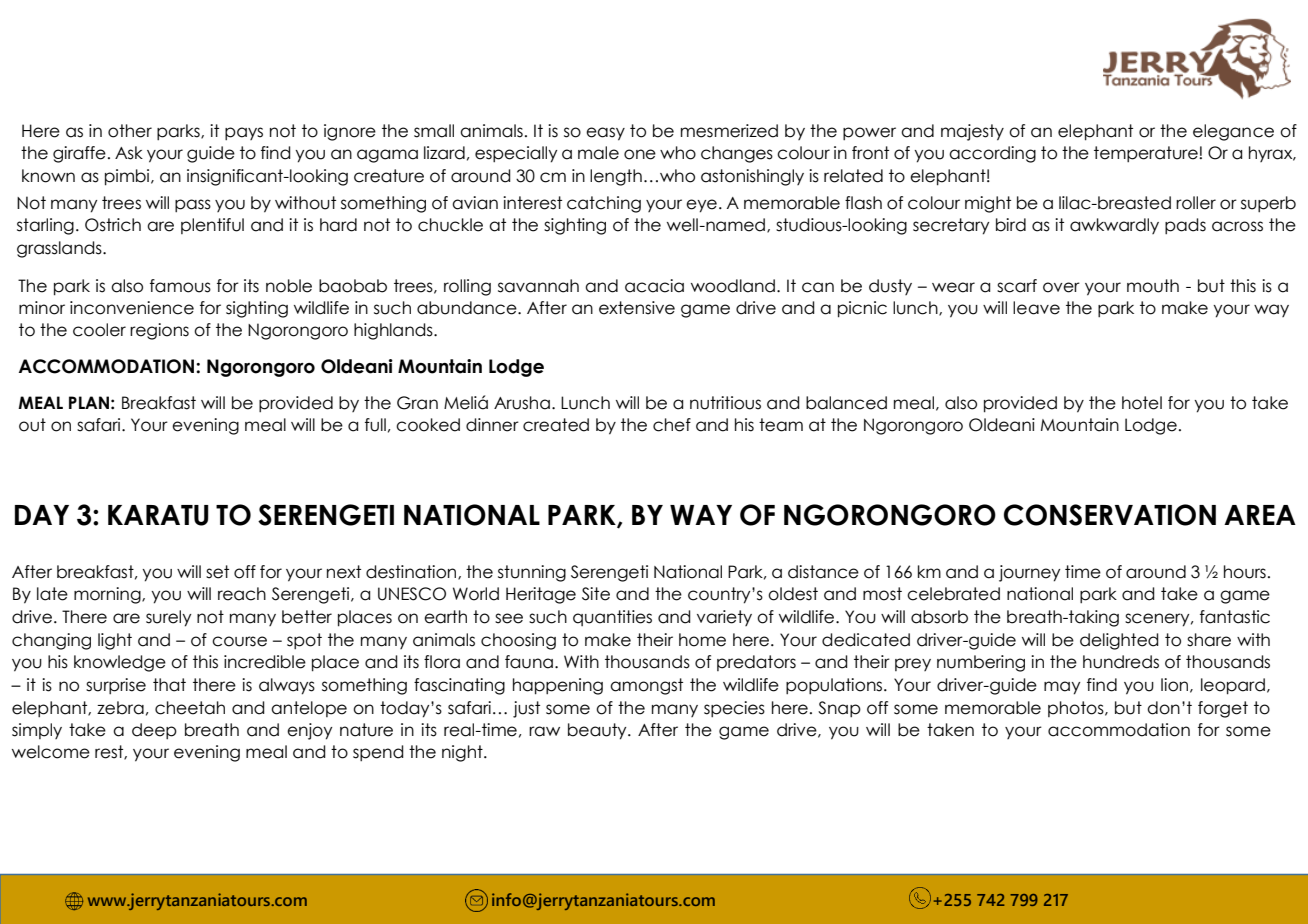 Image resolution: width=1308 pixels, height=924 pixels. Describe the element at coordinates (154, 731) in the page. I see `deep` at that location.
